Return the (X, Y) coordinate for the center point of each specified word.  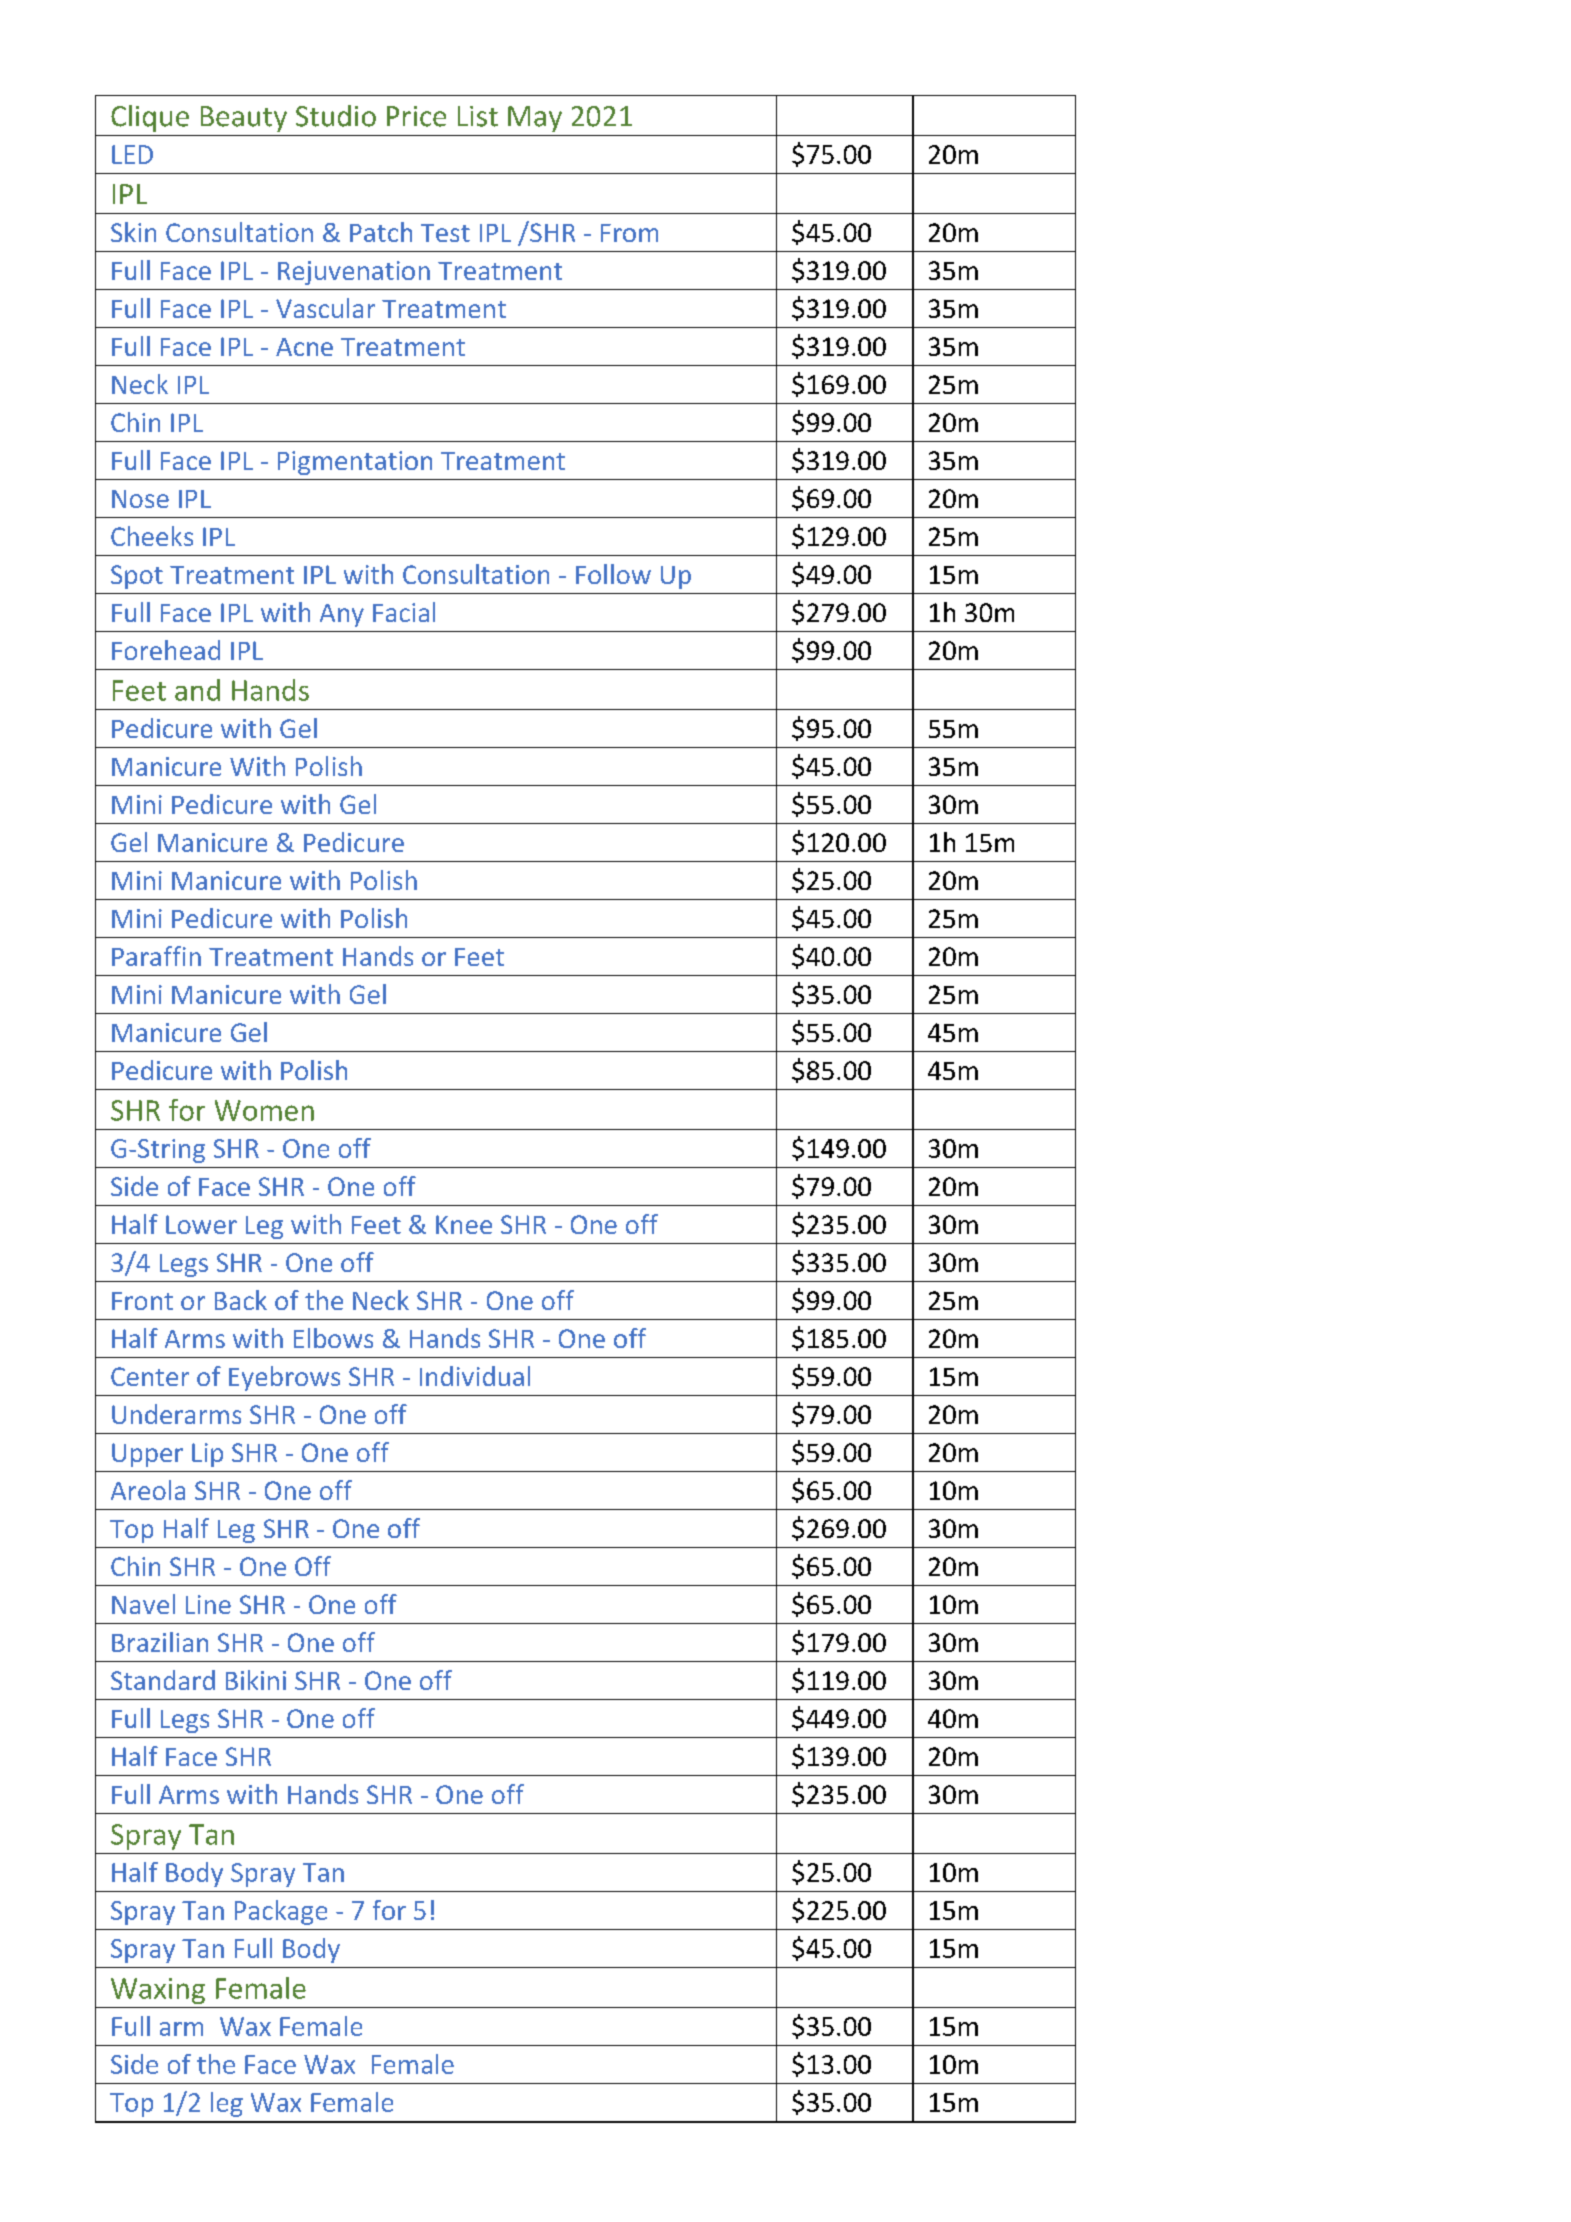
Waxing (158, 1991)
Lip (207, 1455)
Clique (150, 118)
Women (264, 1110)
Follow (613, 574)
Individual (475, 1376)
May (535, 119)
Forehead (166, 650)
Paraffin (156, 956)
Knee (464, 1224)
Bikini (256, 1680)
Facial (404, 612)
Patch (381, 232)
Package (281, 1912)
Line (208, 1604)
